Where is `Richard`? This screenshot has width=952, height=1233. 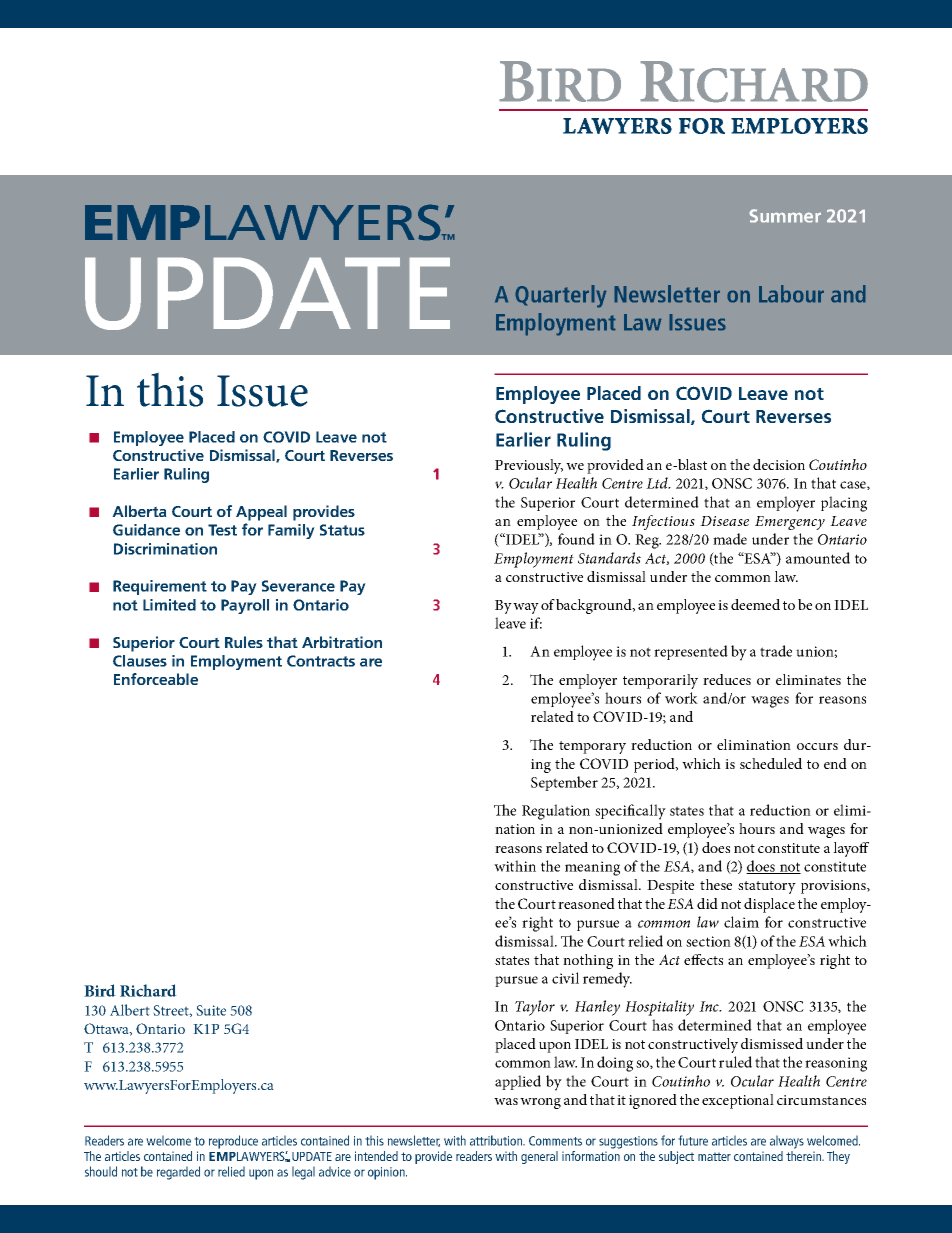
Richard is located at coordinates (148, 990).
